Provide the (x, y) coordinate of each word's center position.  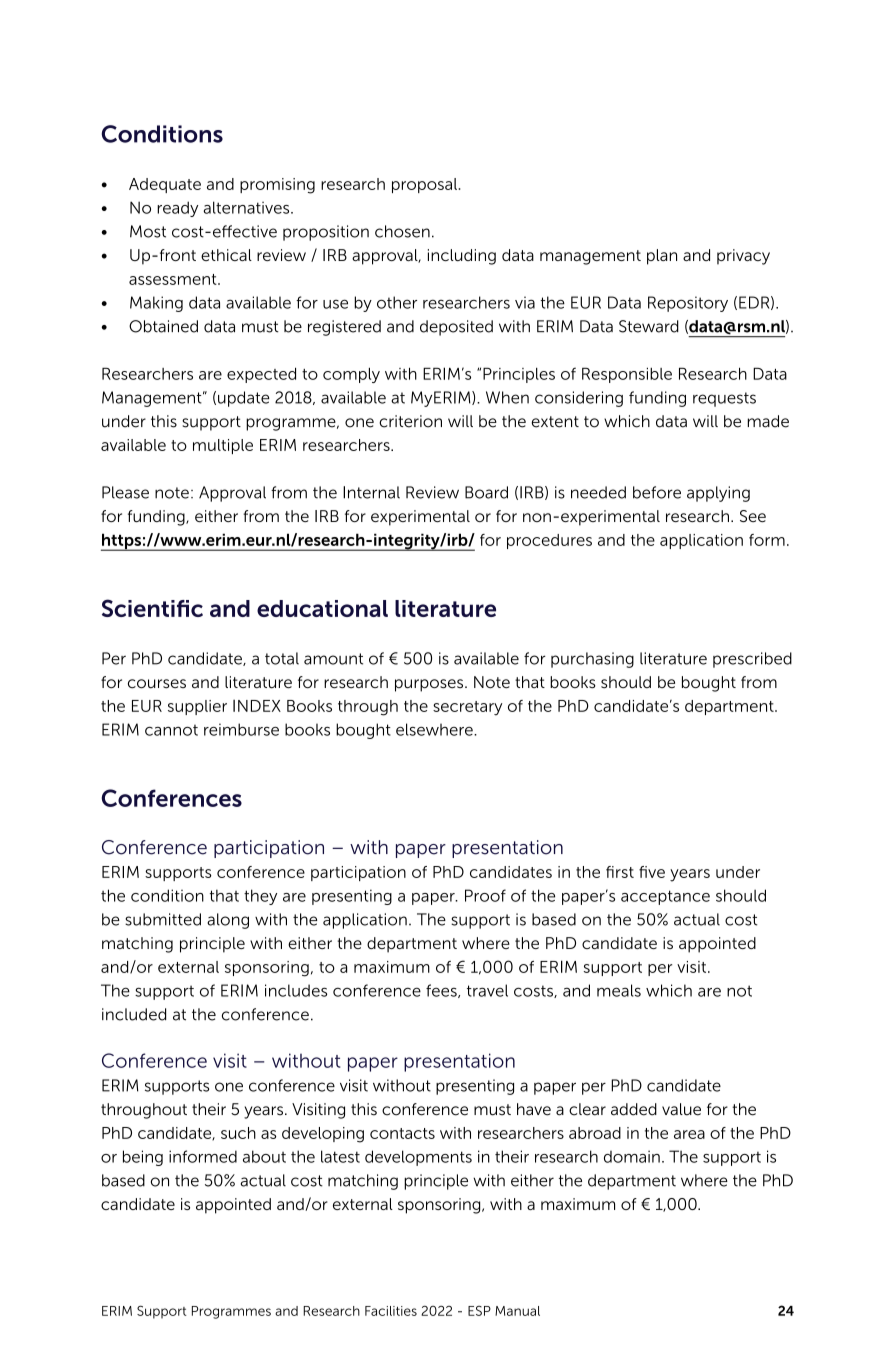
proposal (424, 185)
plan (662, 257)
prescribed (752, 660)
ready (177, 209)
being (143, 1158)
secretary (467, 708)
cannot (171, 730)
